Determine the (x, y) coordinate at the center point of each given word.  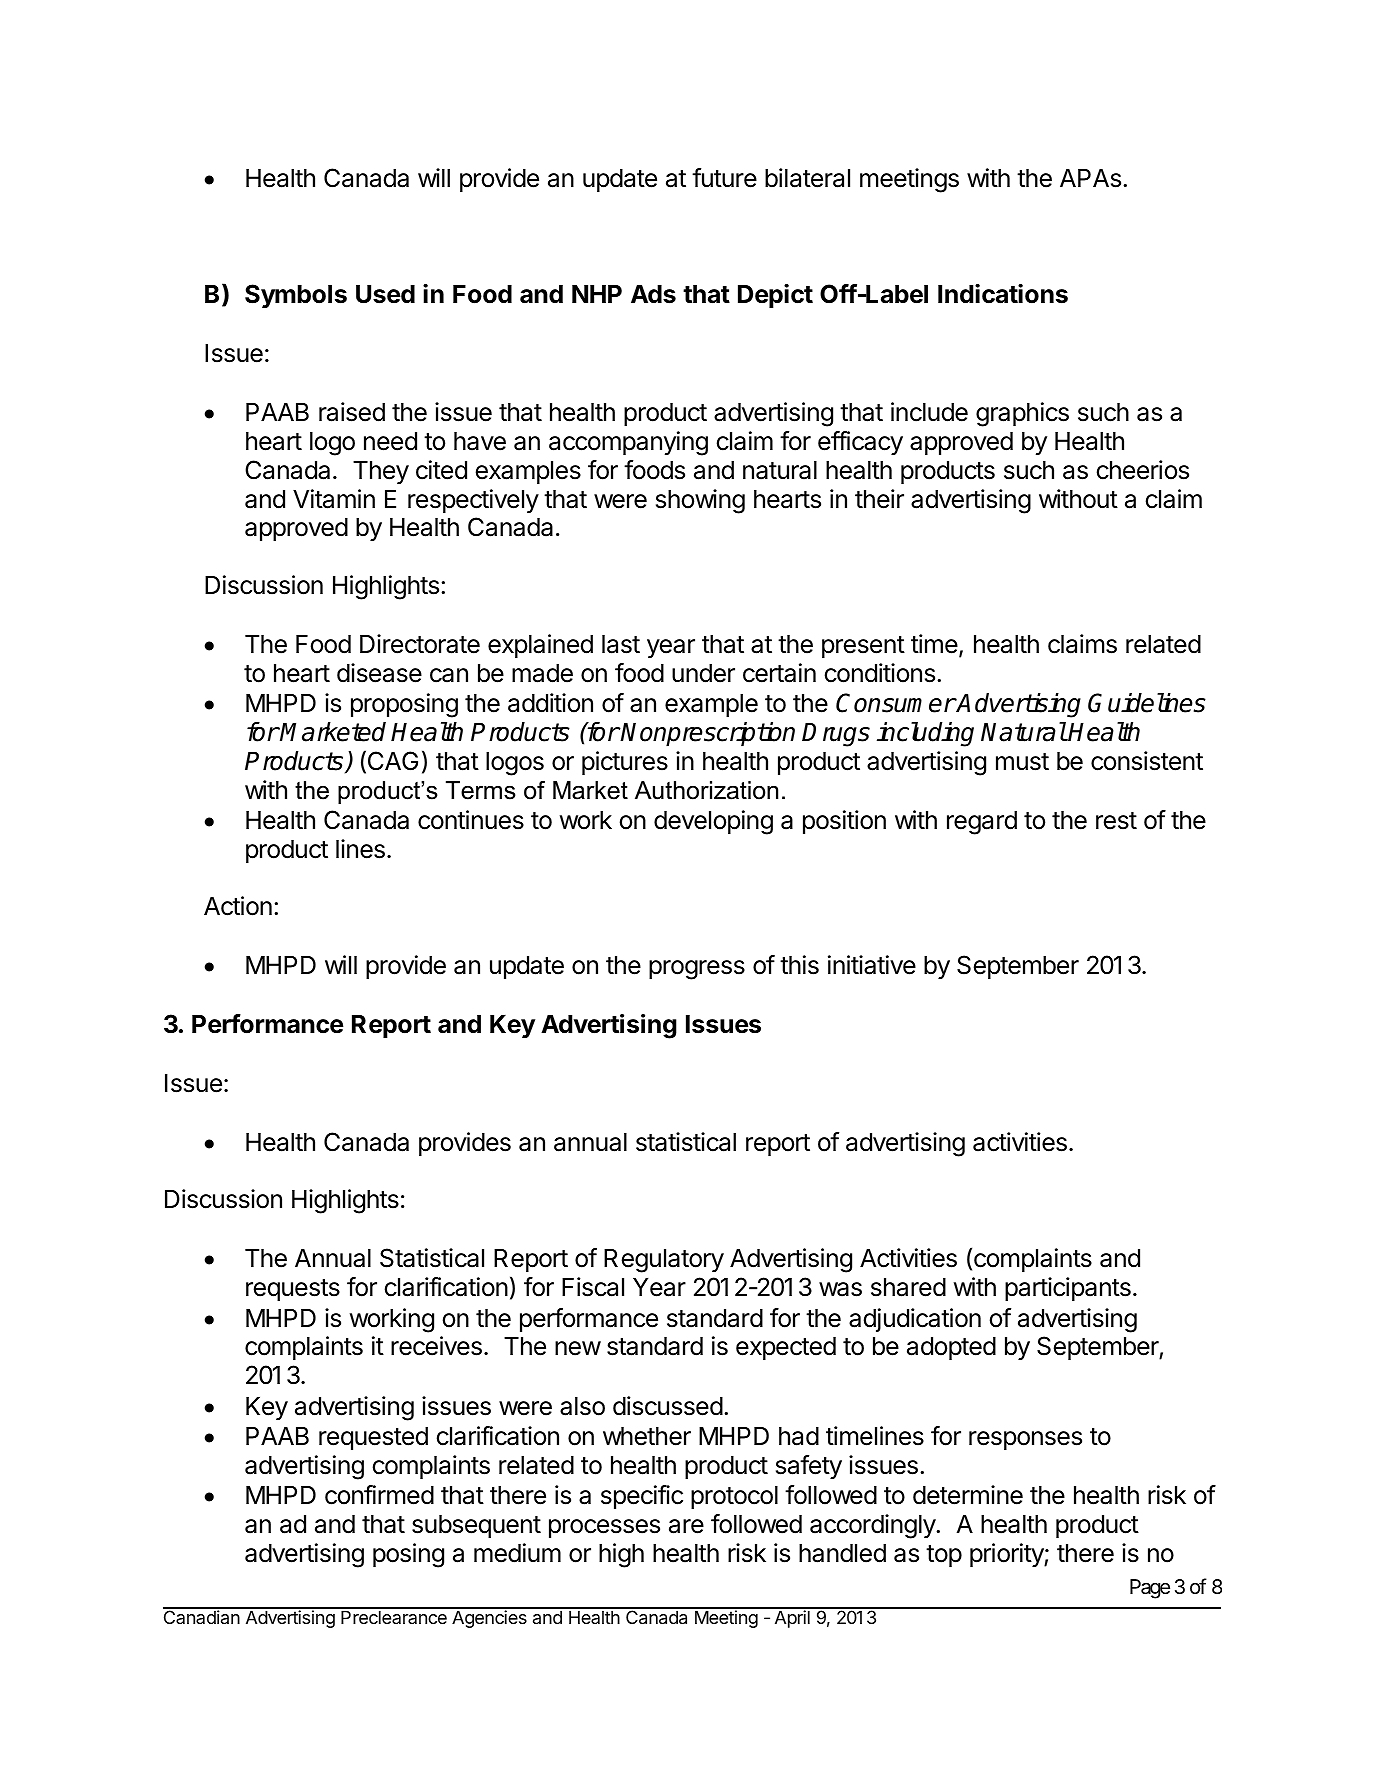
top (944, 1556)
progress (697, 970)
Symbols (296, 296)
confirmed (379, 1495)
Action (238, 906)
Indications (1003, 294)
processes (604, 1528)
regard (982, 823)
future (724, 178)
